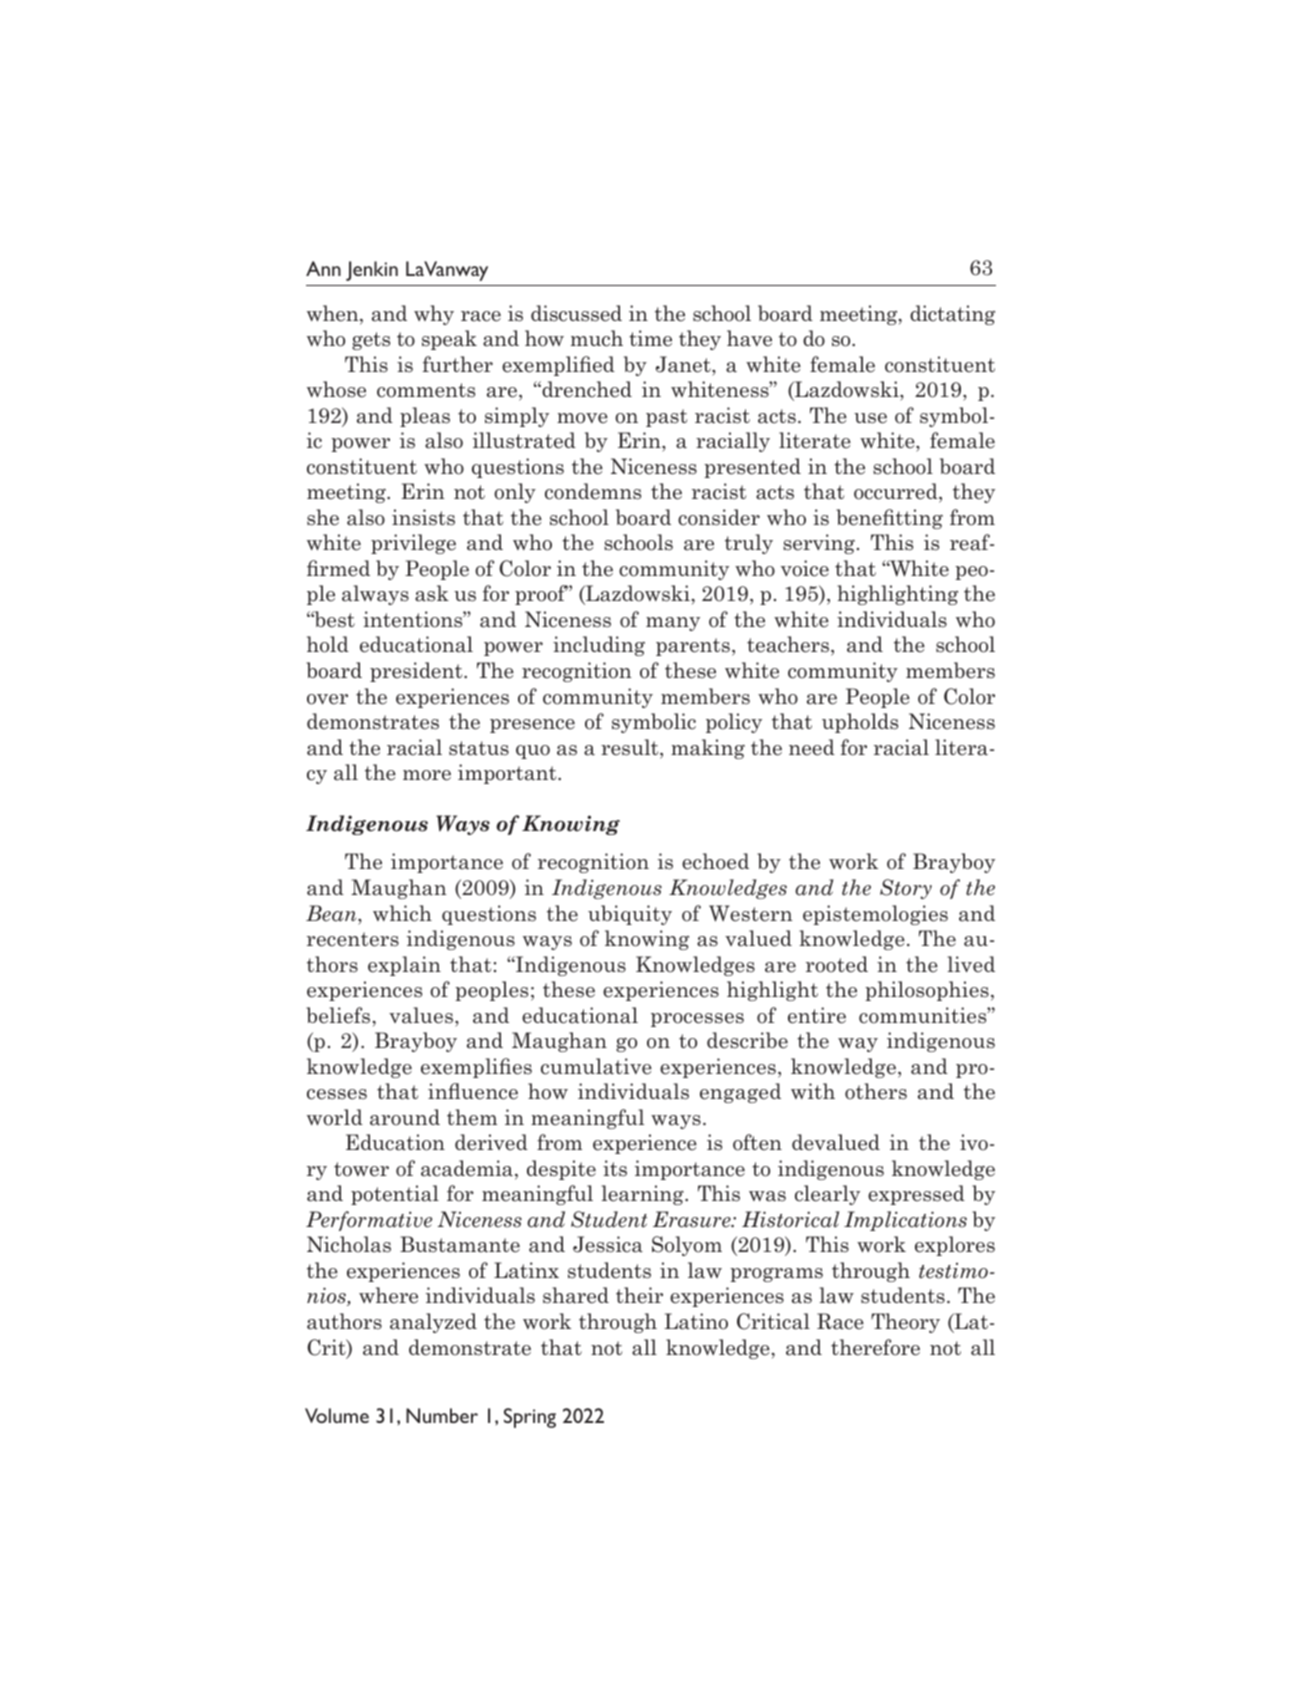 This document has width=1302, height=1685. I want to click on Number, so click(442, 1415).
